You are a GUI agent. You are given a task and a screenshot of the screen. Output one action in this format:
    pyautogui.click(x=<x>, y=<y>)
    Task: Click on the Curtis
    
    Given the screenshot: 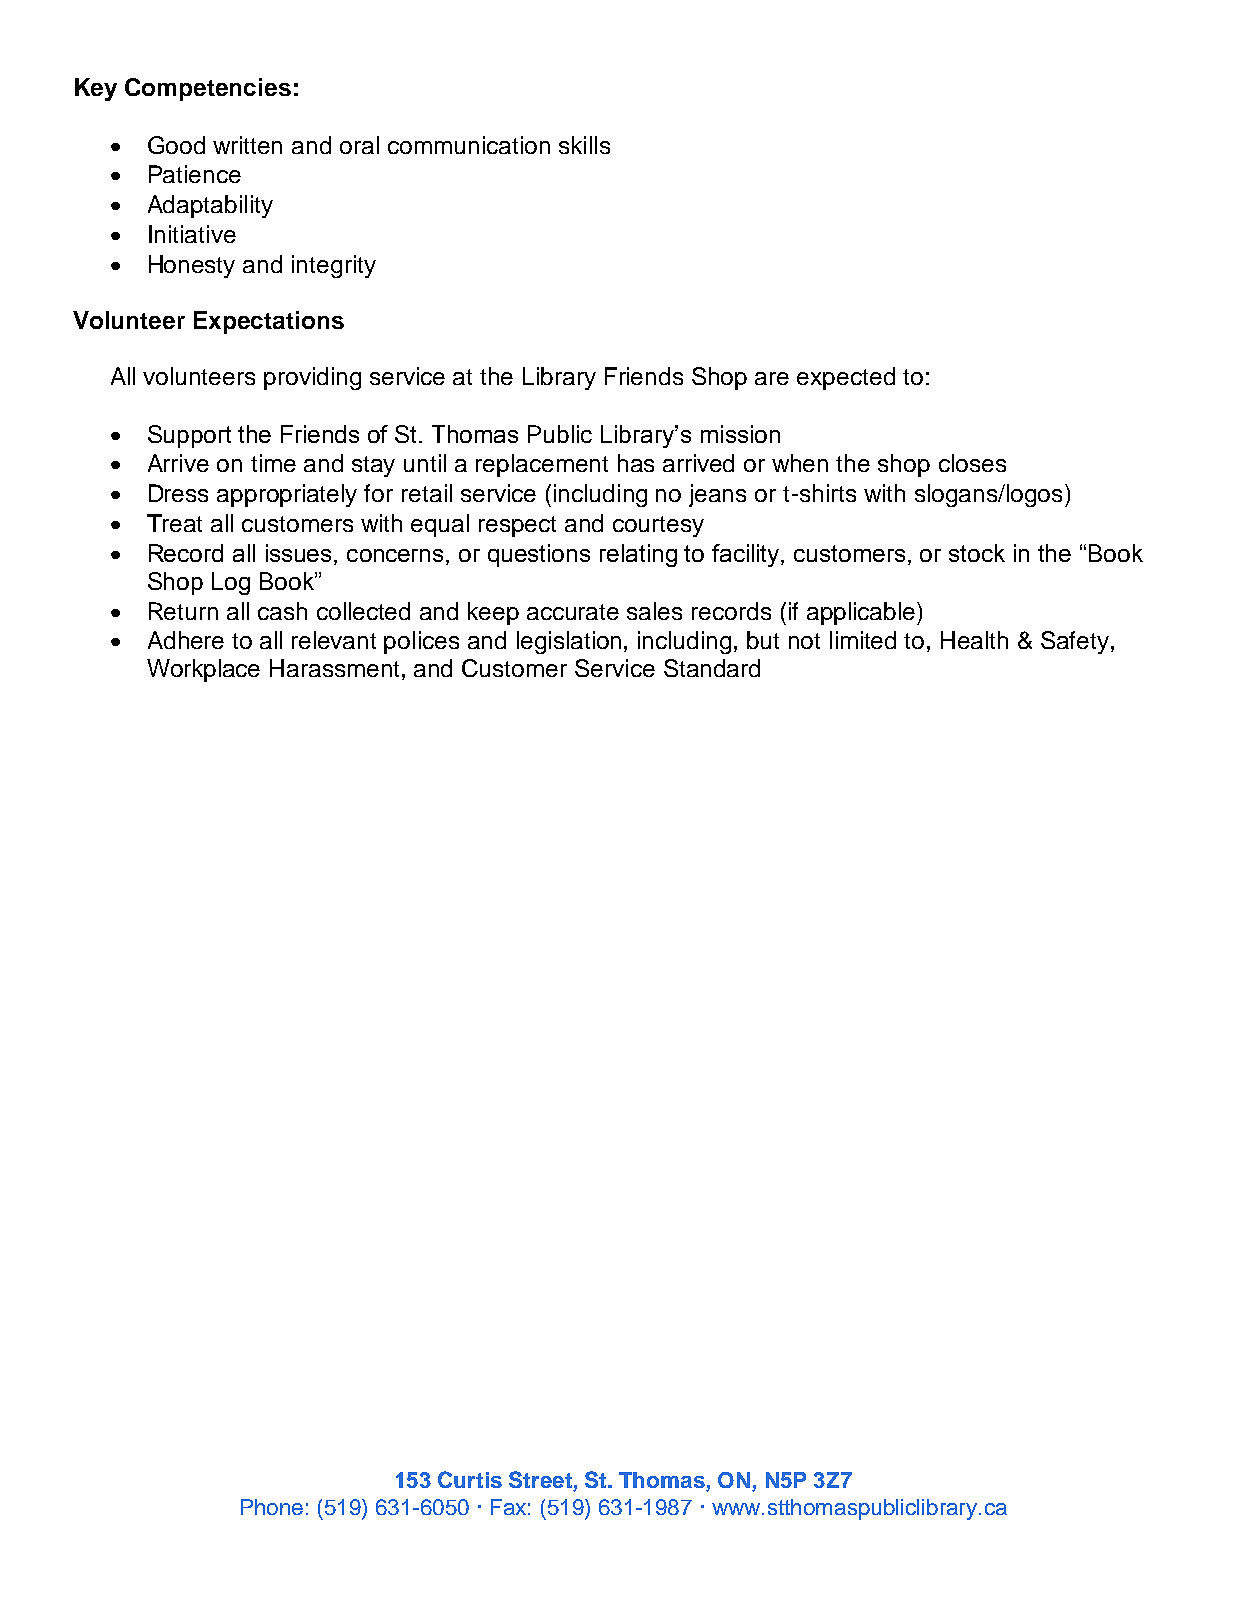 What is the action you would take?
    pyautogui.click(x=470, y=1479)
